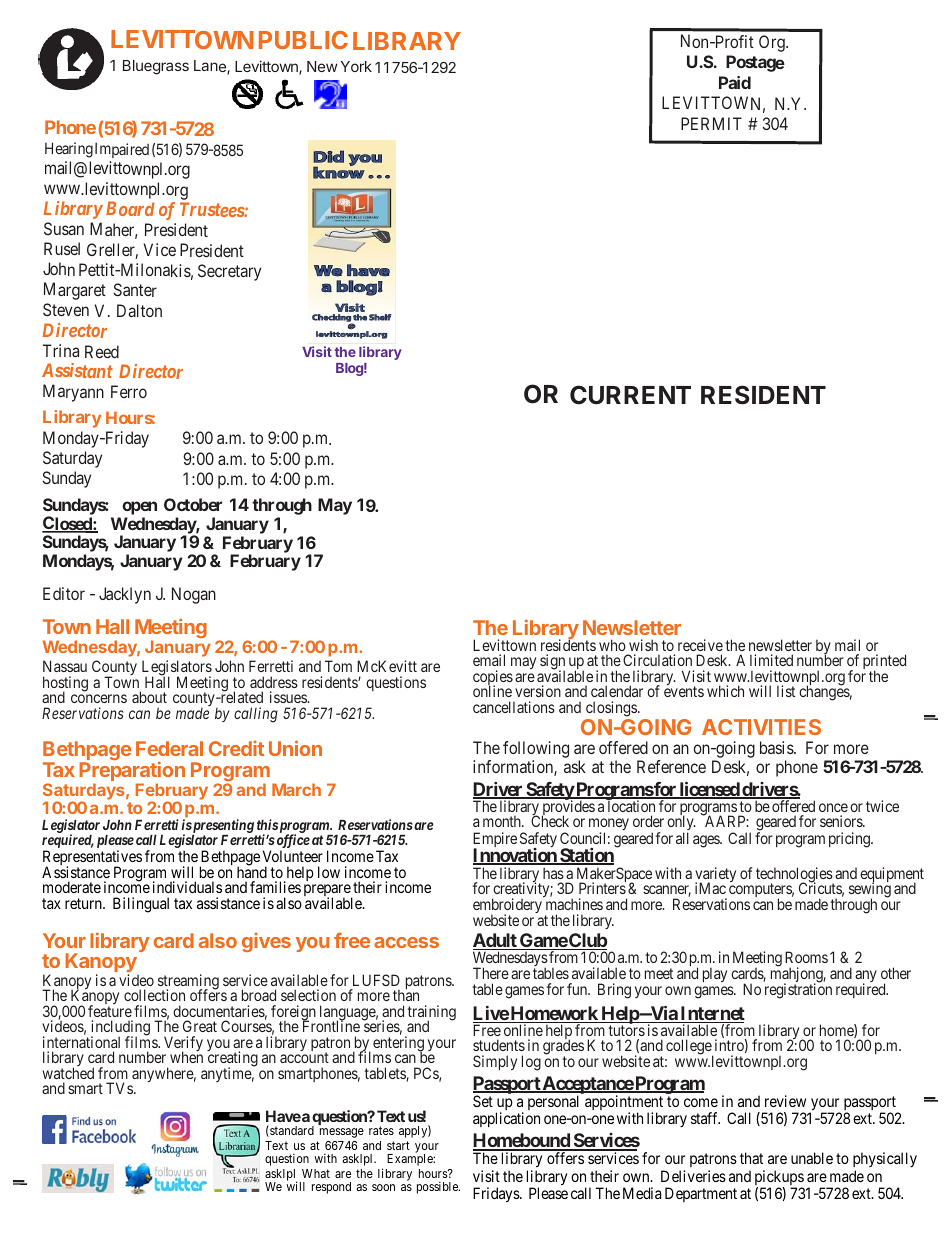 Image resolution: width=952 pixels, height=1233 pixels. What do you see at coordinates (122, 150) in the page?
I see `Impaired` at bounding box center [122, 150].
